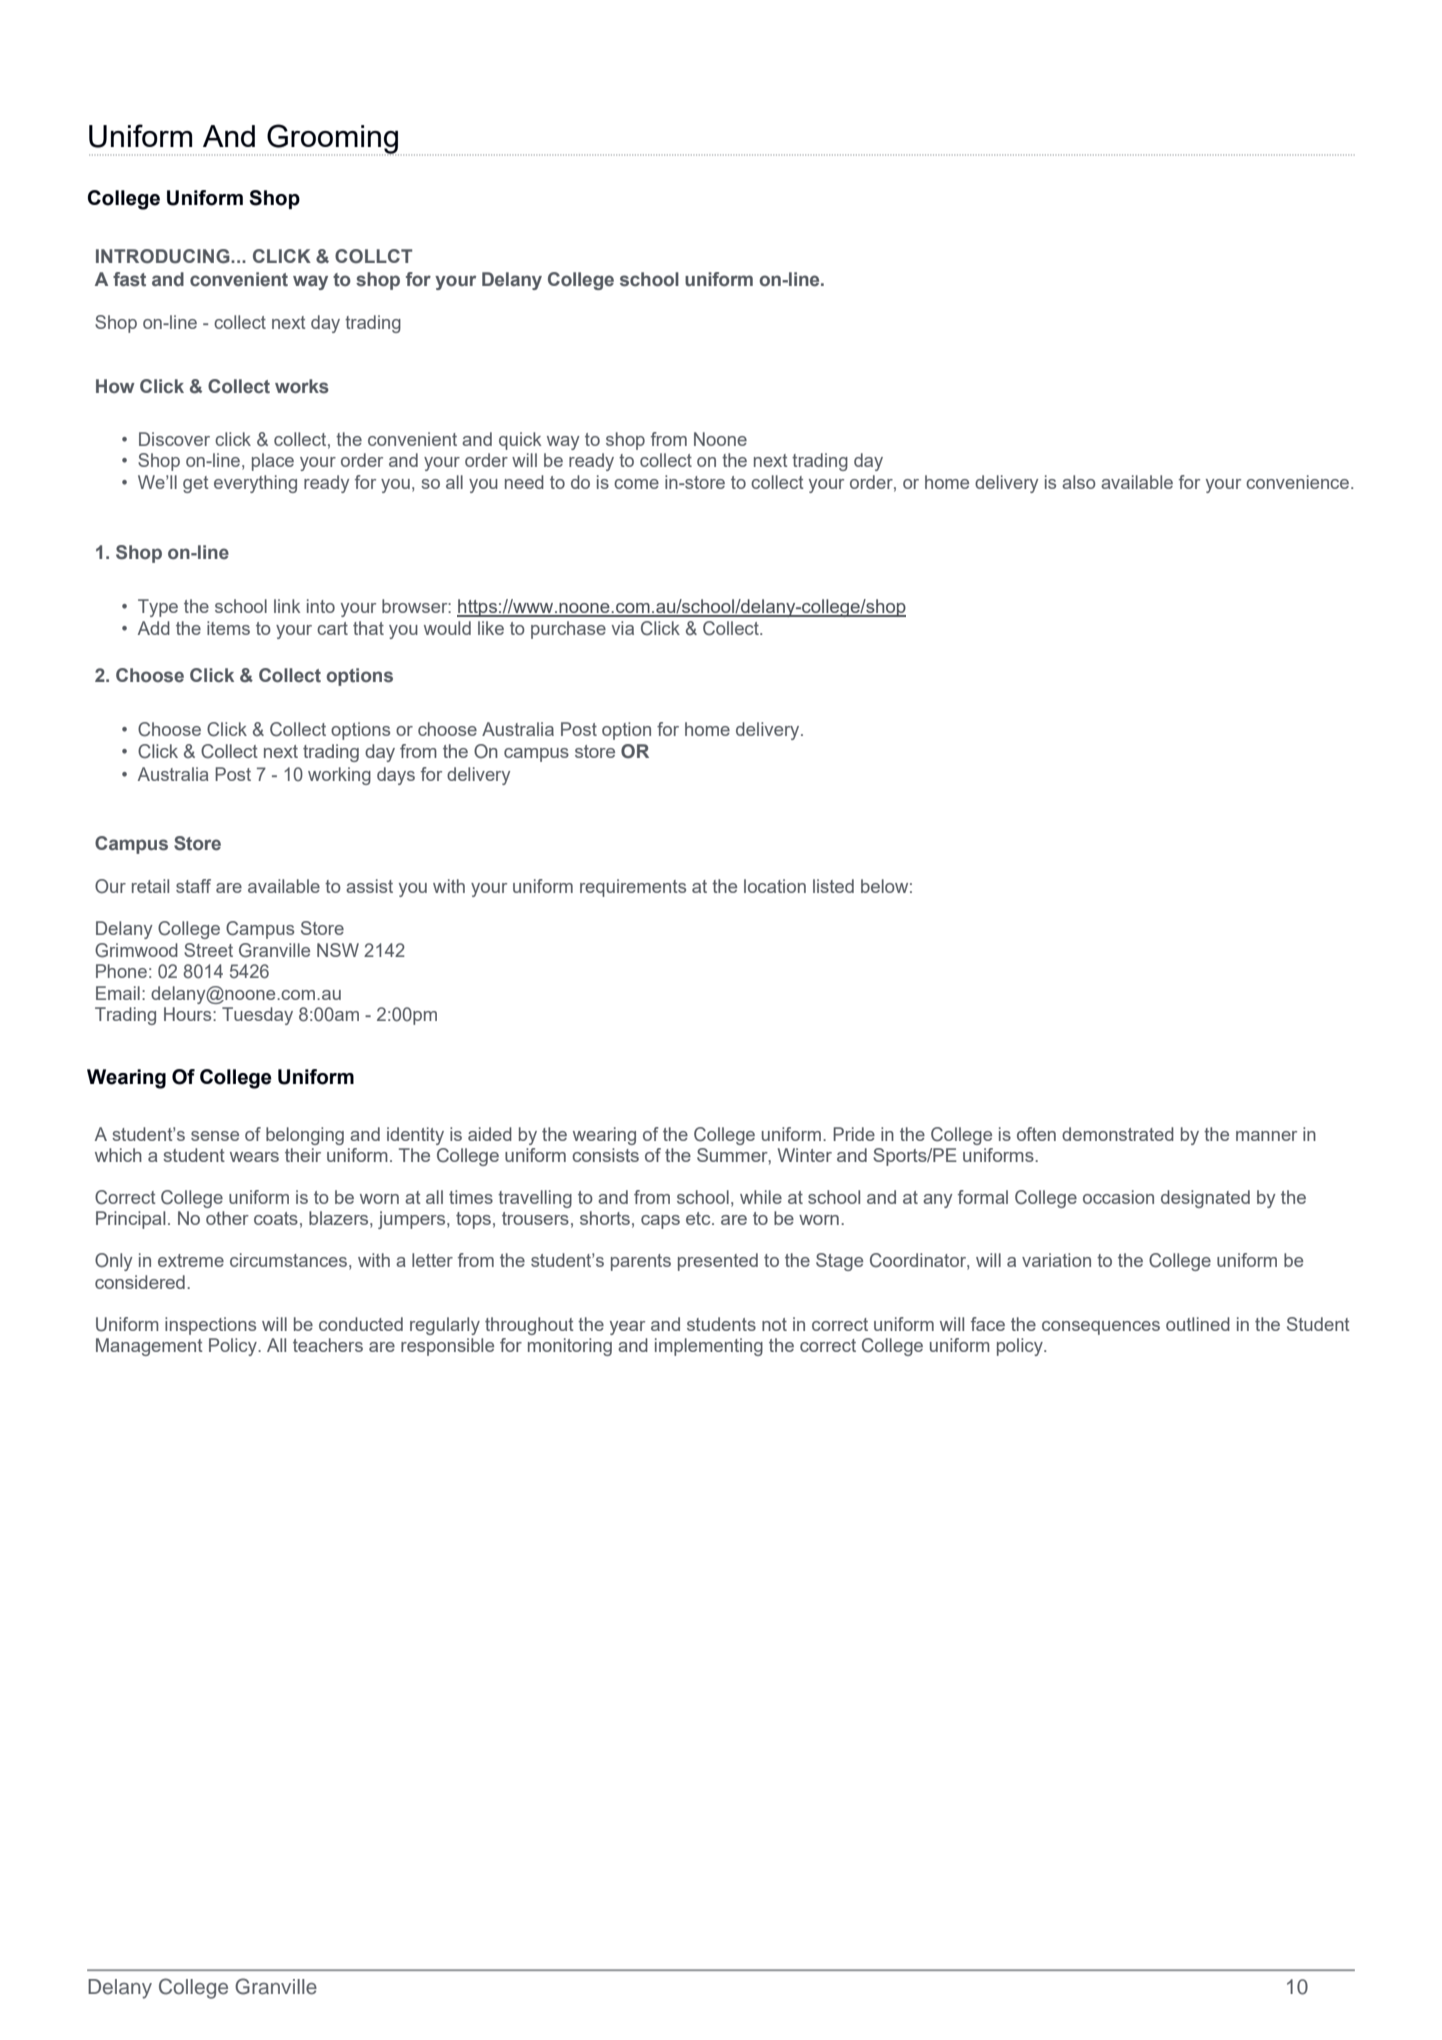 The width and height of the image is (1442, 2040). Describe the element at coordinates (287, 606) in the image. I see `link` at that location.
